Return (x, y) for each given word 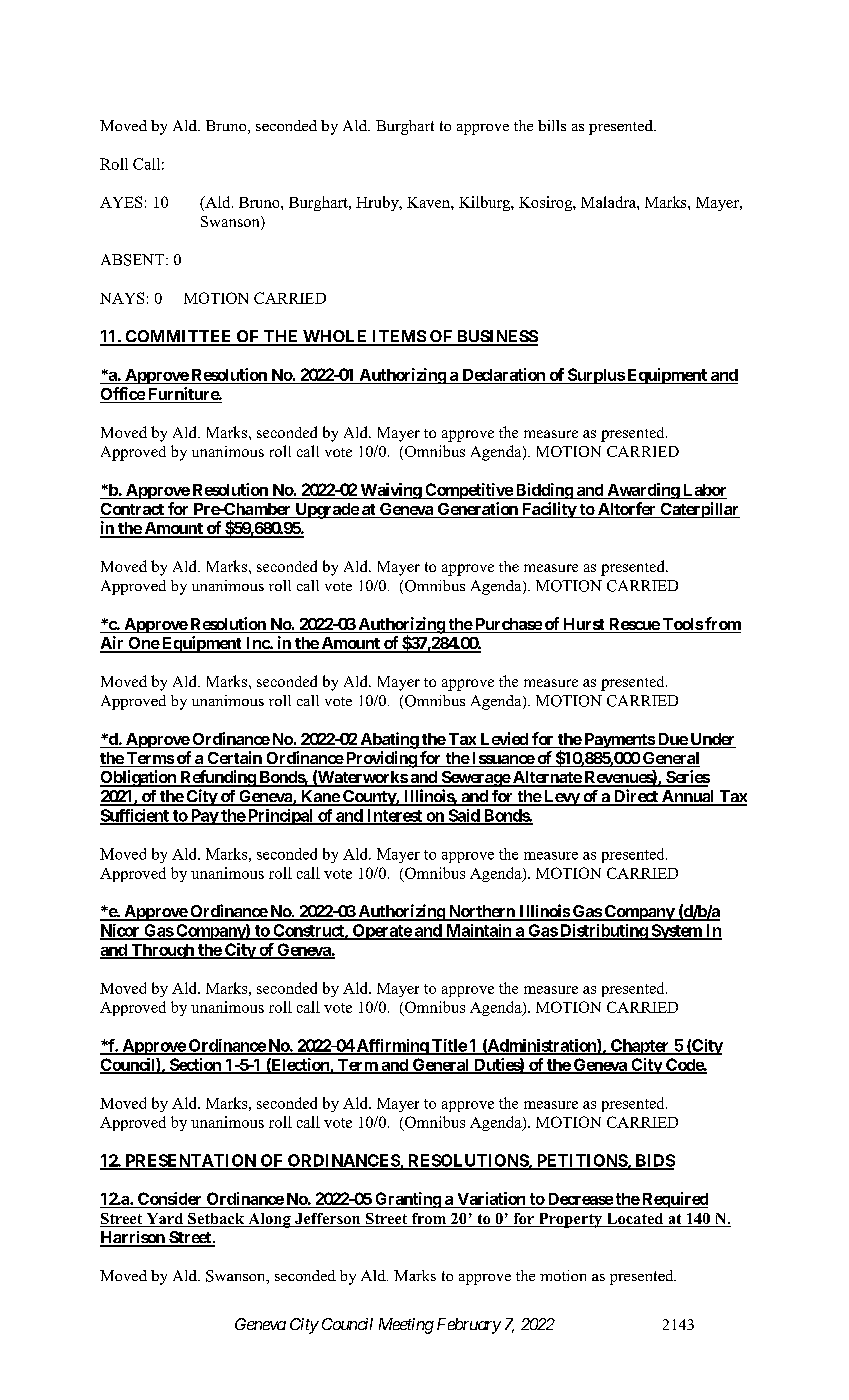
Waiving (390, 491)
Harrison (133, 1238)
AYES (121, 202)
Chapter (640, 1047)
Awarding (643, 491)
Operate (381, 932)
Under (712, 740)
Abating (389, 740)
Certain (234, 759)
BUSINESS (496, 337)
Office (123, 395)
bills (552, 125)
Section (195, 1065)
